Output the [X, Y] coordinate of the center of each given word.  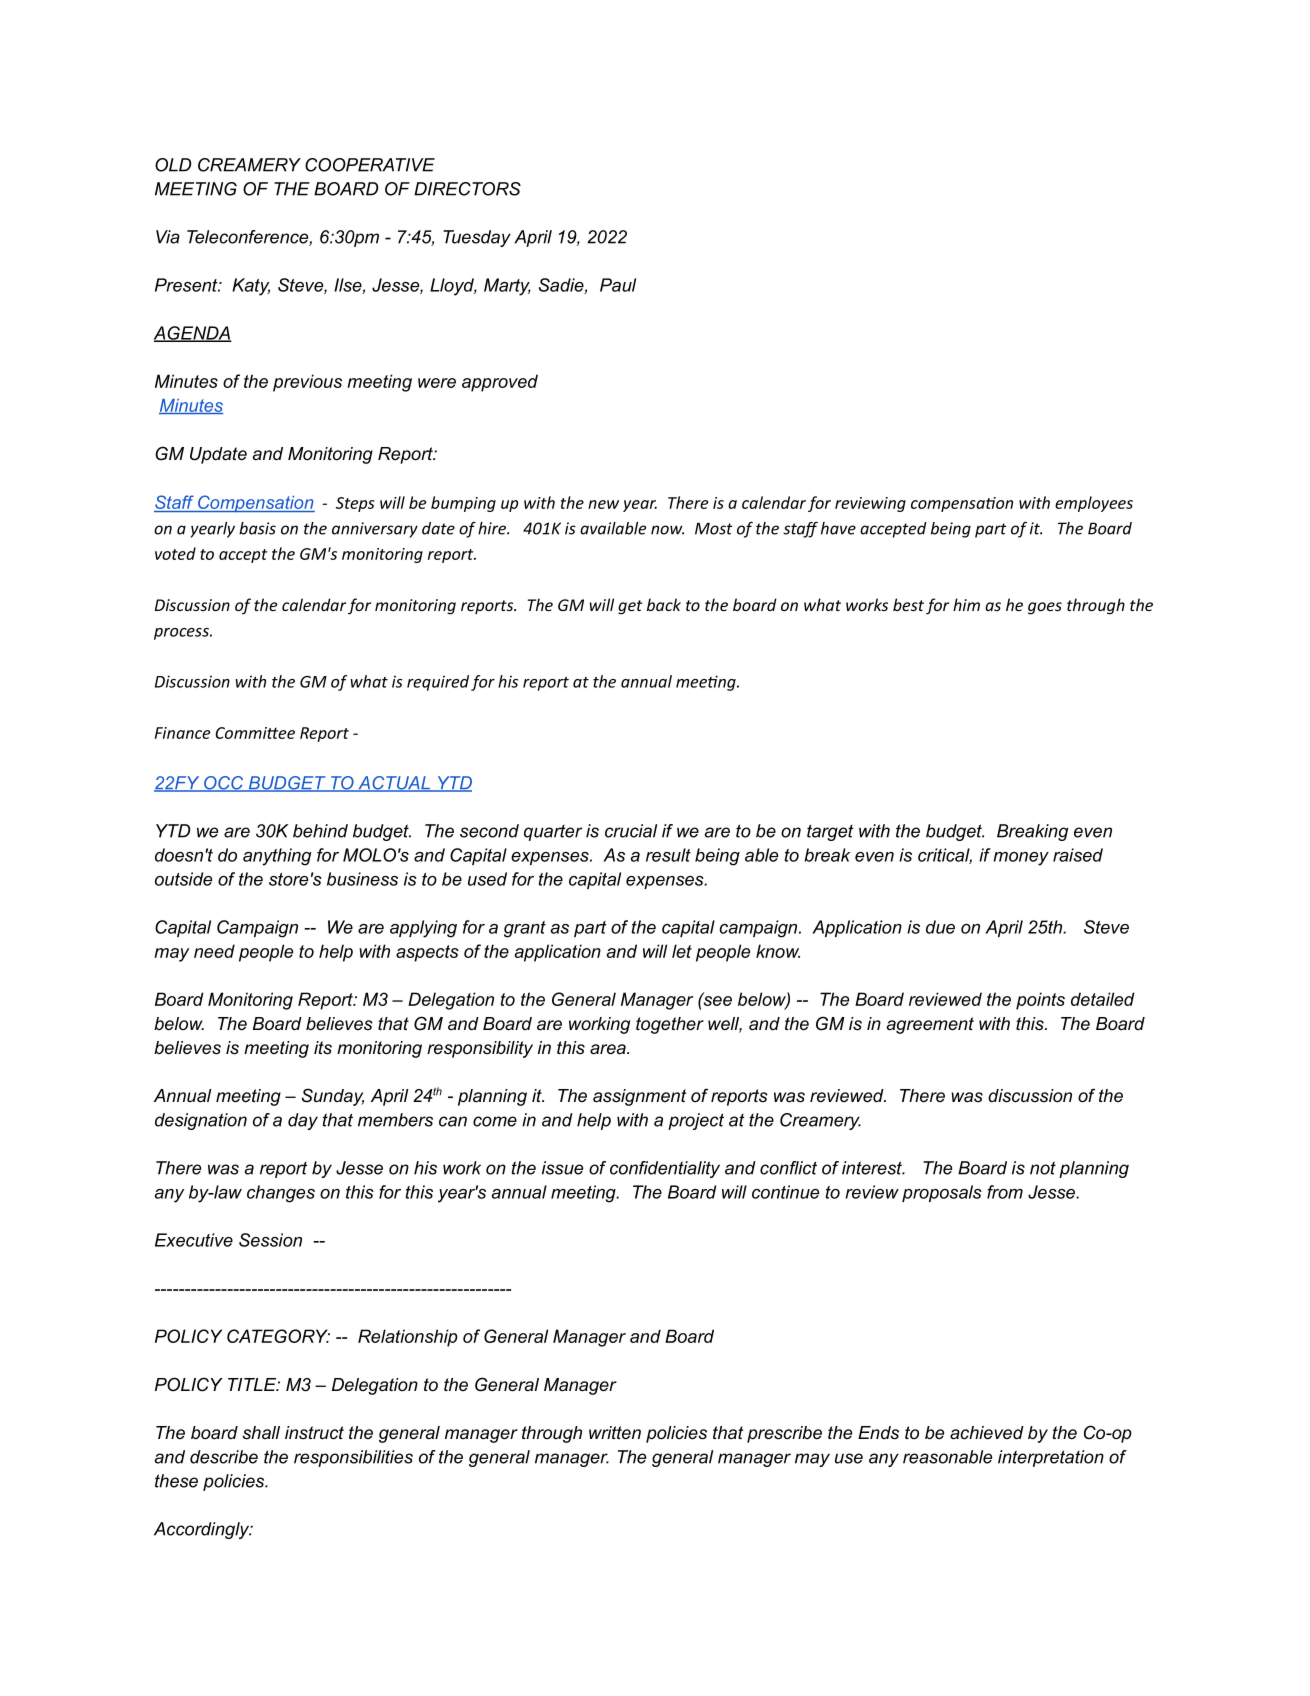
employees [1094, 504]
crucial [631, 831]
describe [224, 1457]
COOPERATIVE [370, 165]
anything [277, 857]
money [1021, 859]
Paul [618, 285]
